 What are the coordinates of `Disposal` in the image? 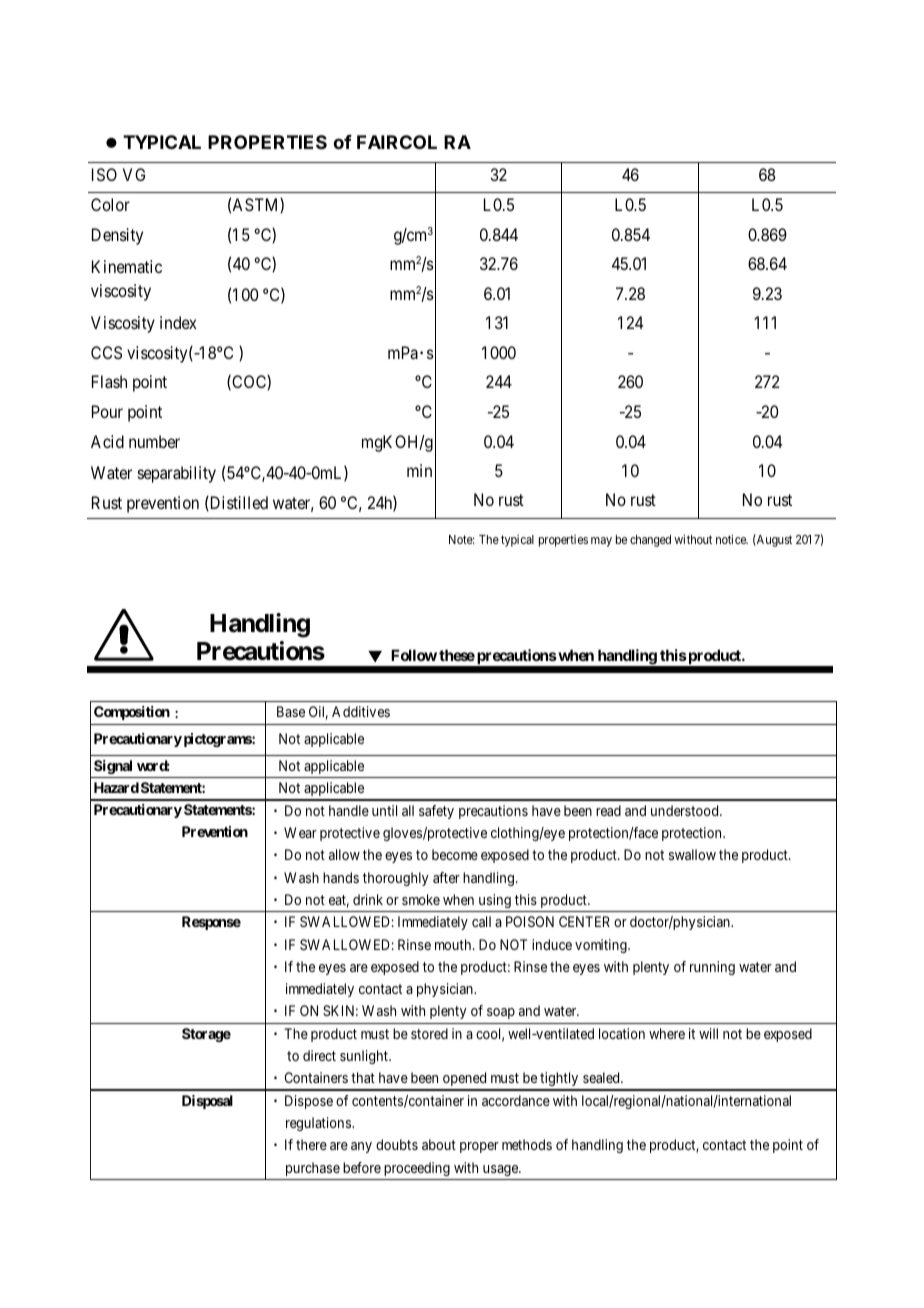 It's located at (207, 1102).
